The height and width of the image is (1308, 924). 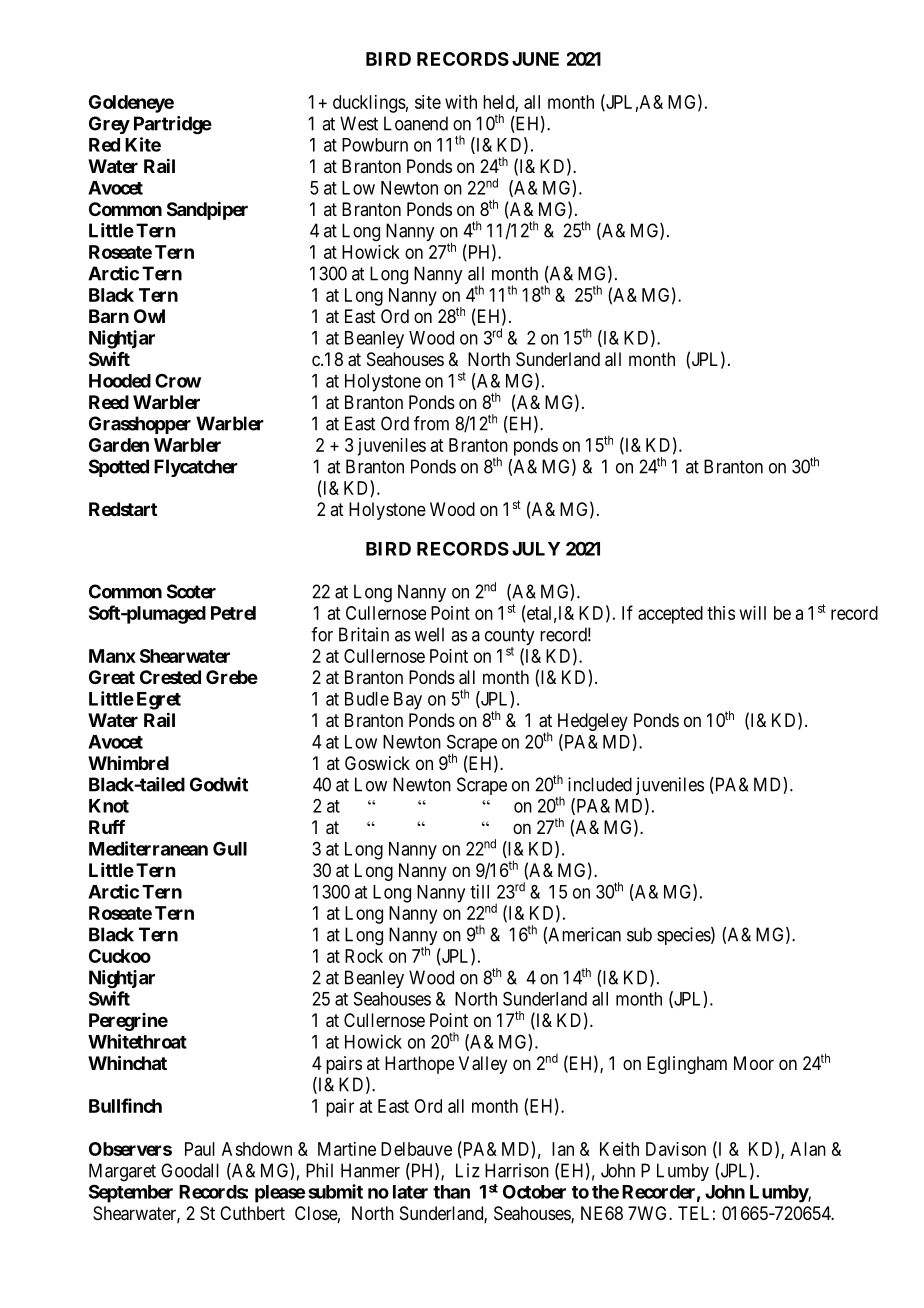 What do you see at coordinates (479, 891) in the image?
I see `till` at bounding box center [479, 891].
